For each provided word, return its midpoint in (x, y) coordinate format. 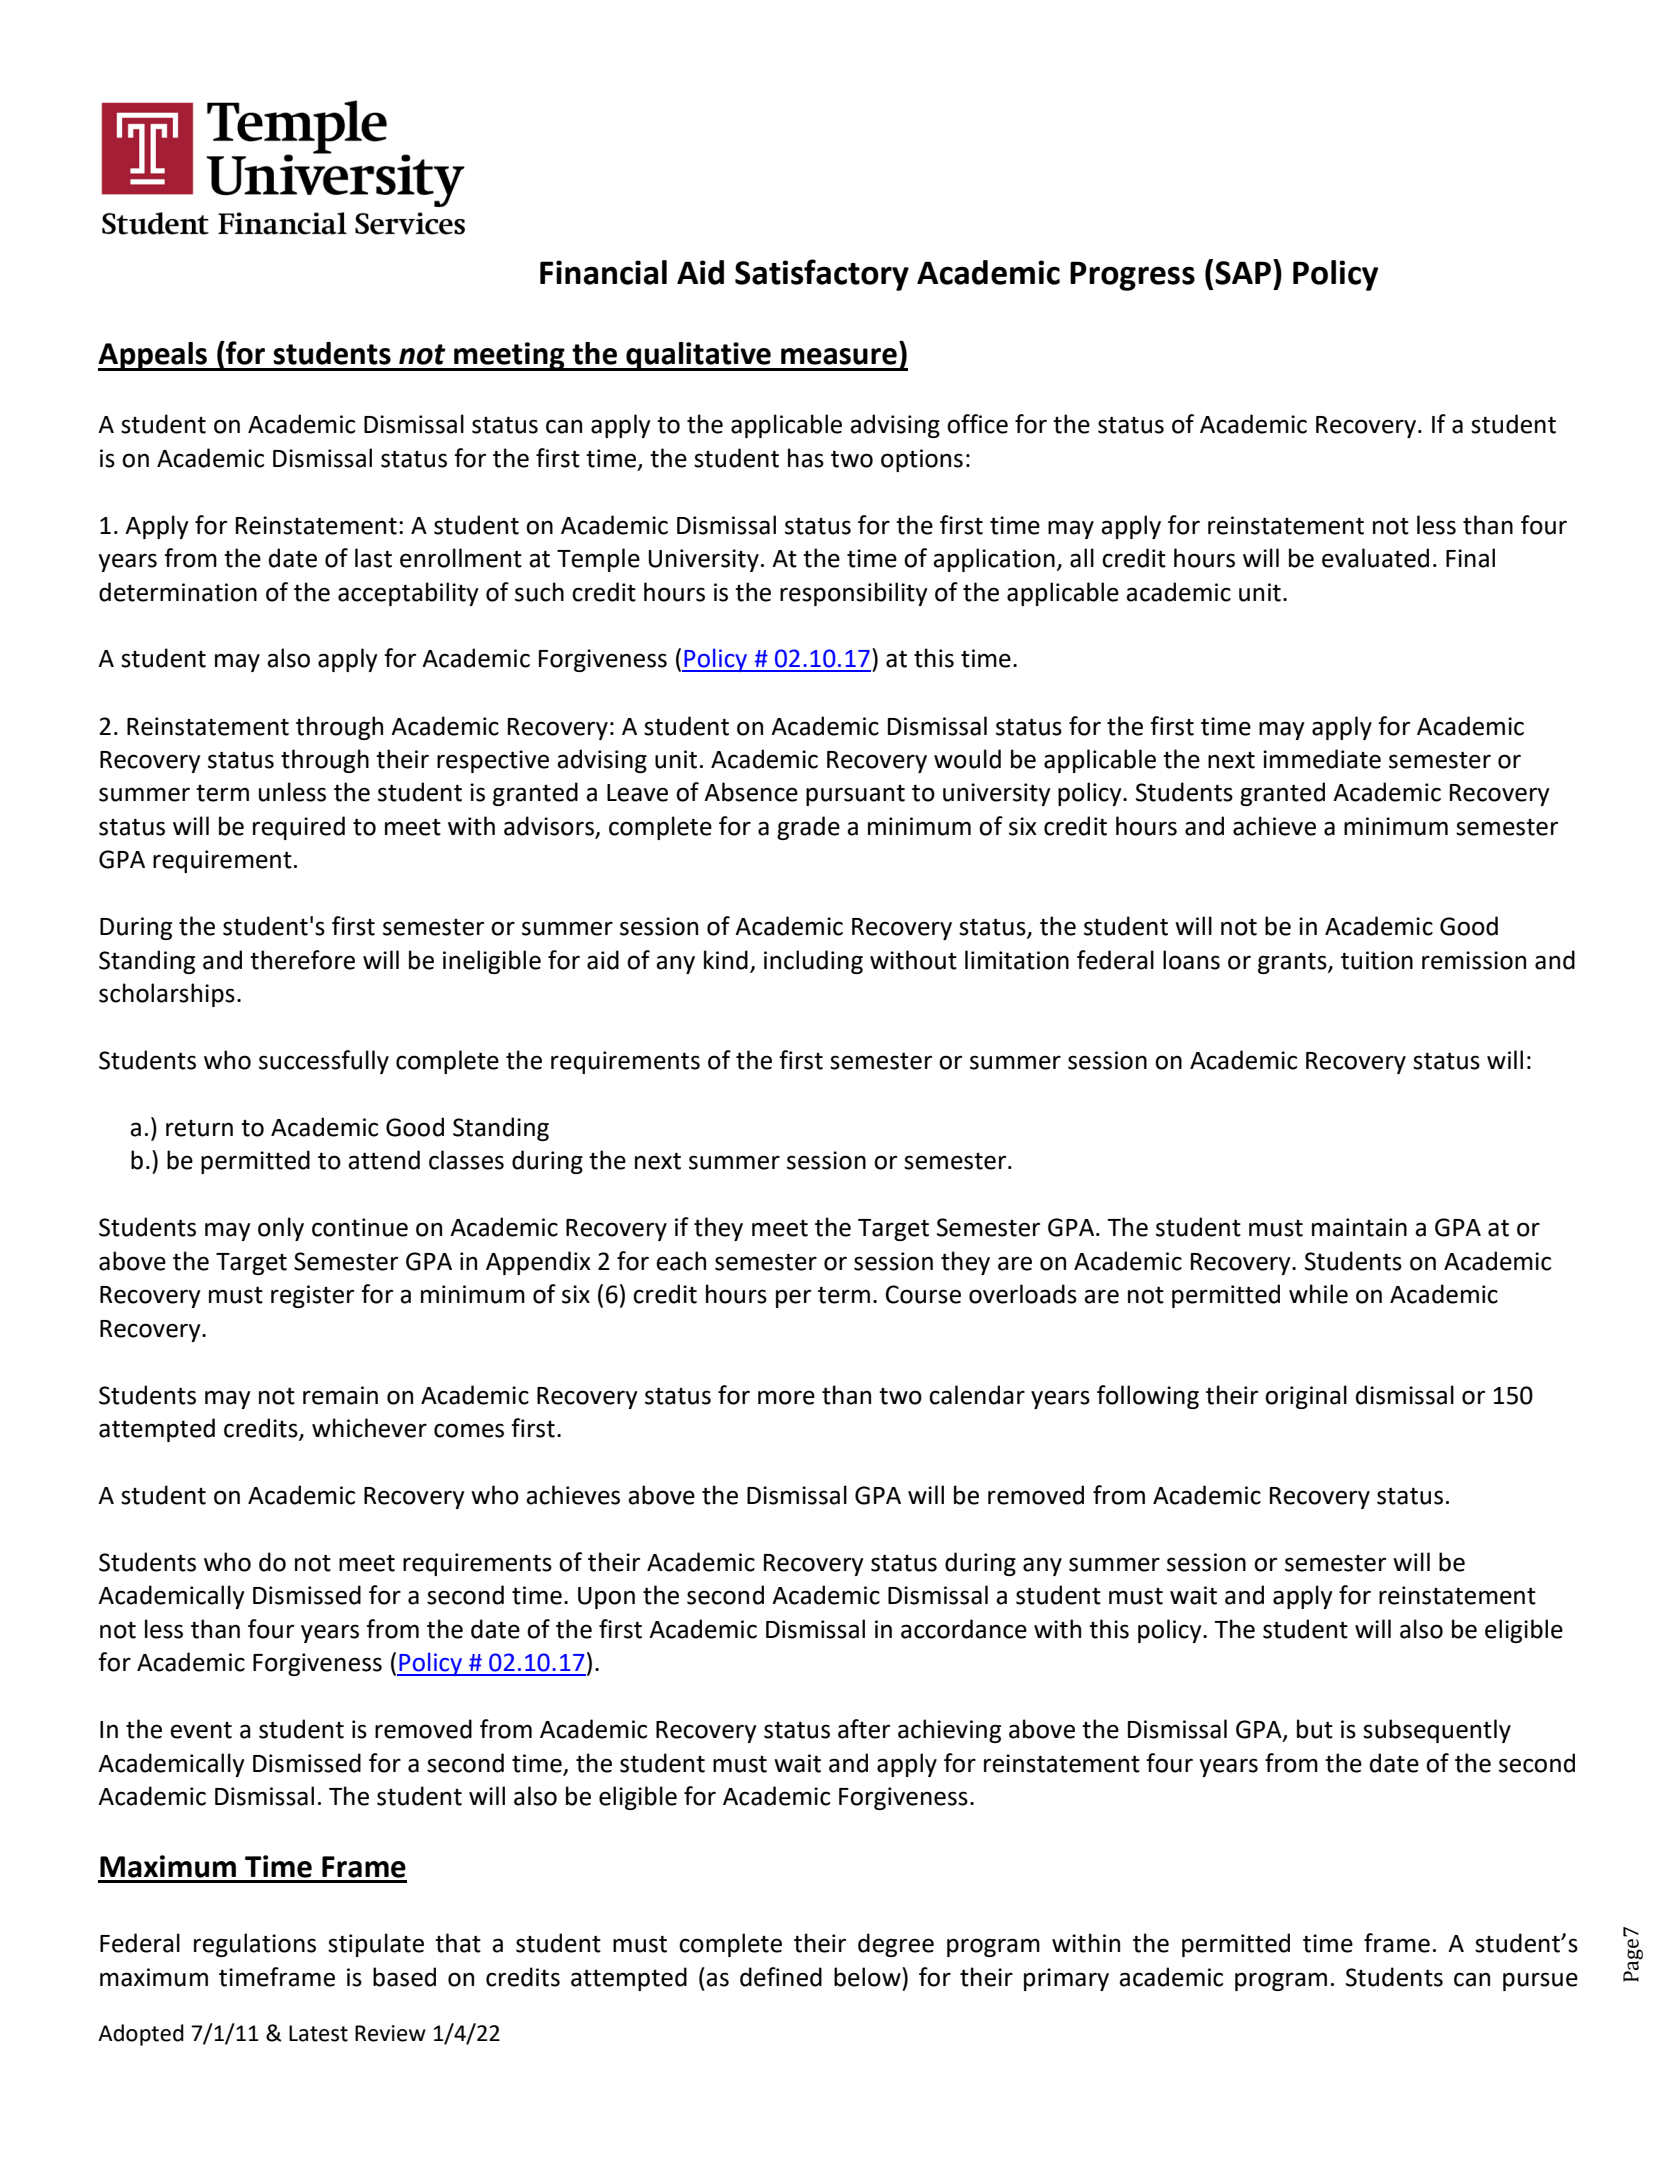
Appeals (154, 356)
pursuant (855, 795)
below (868, 1977)
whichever (369, 1428)
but (1315, 1729)
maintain (1359, 1227)
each (681, 1261)
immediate (1322, 759)
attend (384, 1160)
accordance (964, 1629)
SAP (1243, 273)
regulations (255, 1945)
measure (839, 356)
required (299, 828)
